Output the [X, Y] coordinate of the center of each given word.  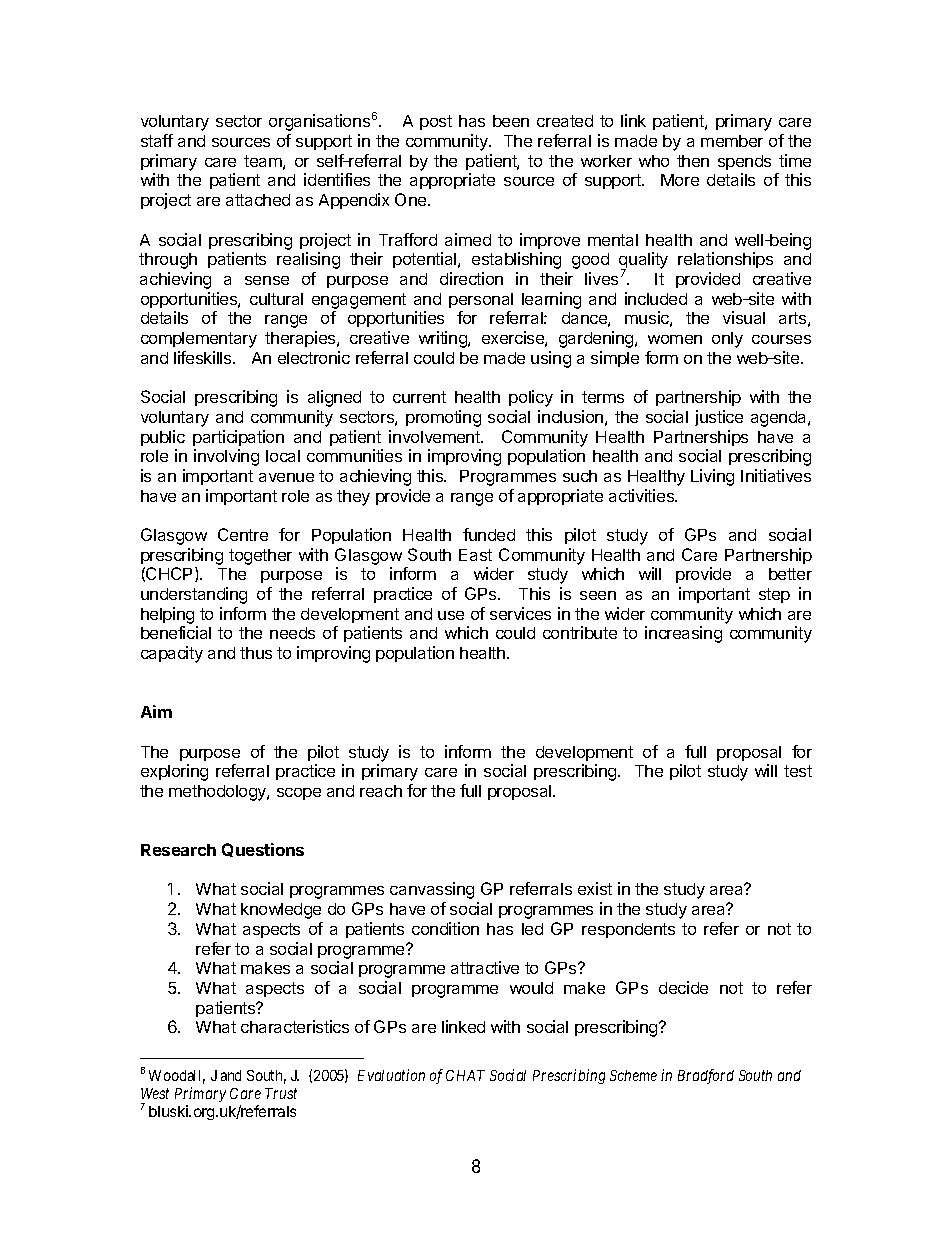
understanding [194, 595]
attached [258, 200]
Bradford [706, 1076]
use [451, 615]
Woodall [177, 1077]
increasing [683, 634]
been [511, 121]
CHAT [465, 1075]
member [732, 141]
